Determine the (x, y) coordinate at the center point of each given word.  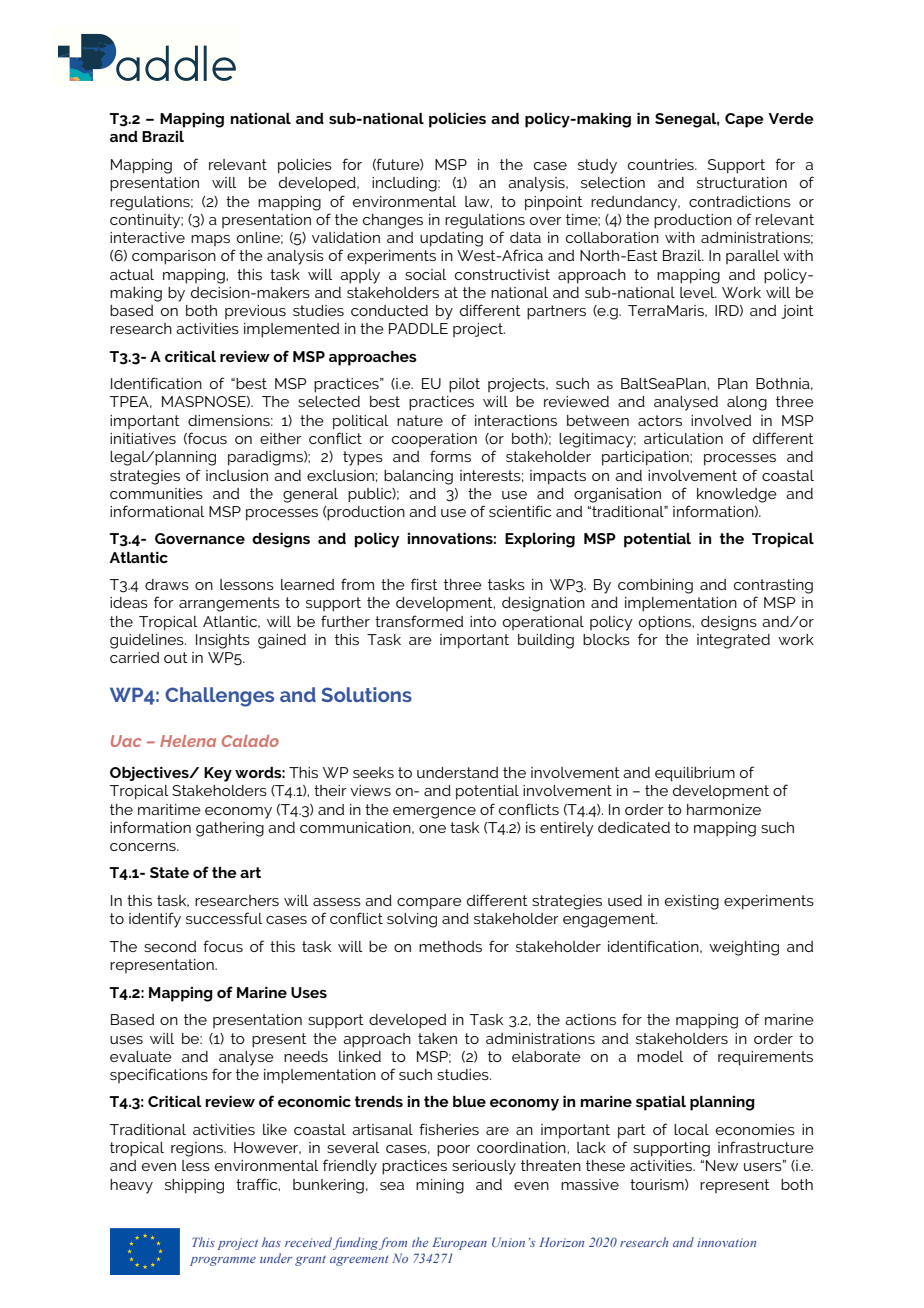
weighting (744, 948)
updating (451, 239)
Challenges (219, 697)
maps (210, 240)
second (170, 946)
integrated (733, 641)
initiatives (143, 438)
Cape (744, 120)
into (483, 621)
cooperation (434, 440)
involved (721, 420)
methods (450, 946)
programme (223, 1261)
